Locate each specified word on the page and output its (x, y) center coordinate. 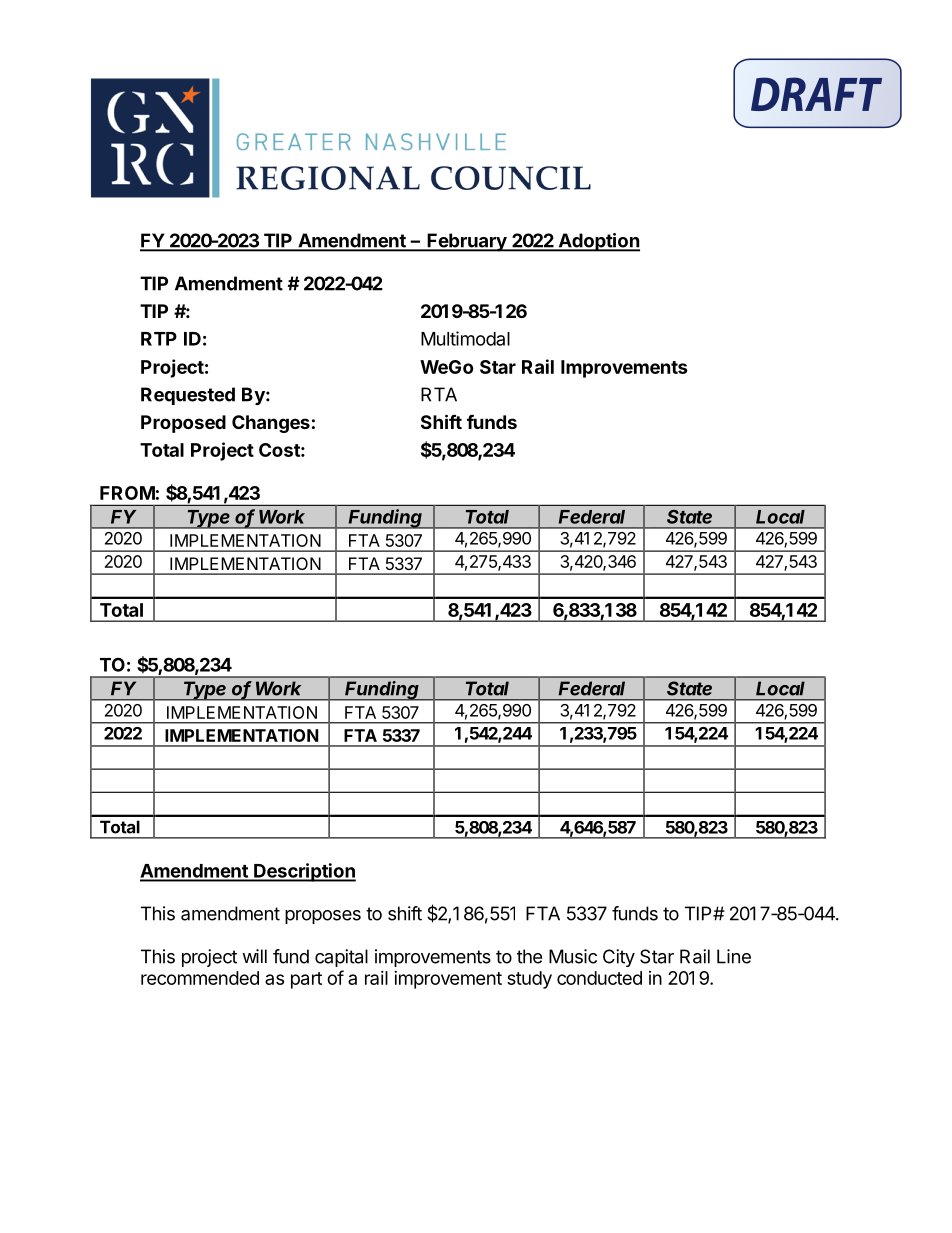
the (529, 956)
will (254, 956)
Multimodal (465, 338)
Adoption (598, 242)
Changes (271, 424)
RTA (439, 394)
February (467, 242)
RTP (159, 339)
